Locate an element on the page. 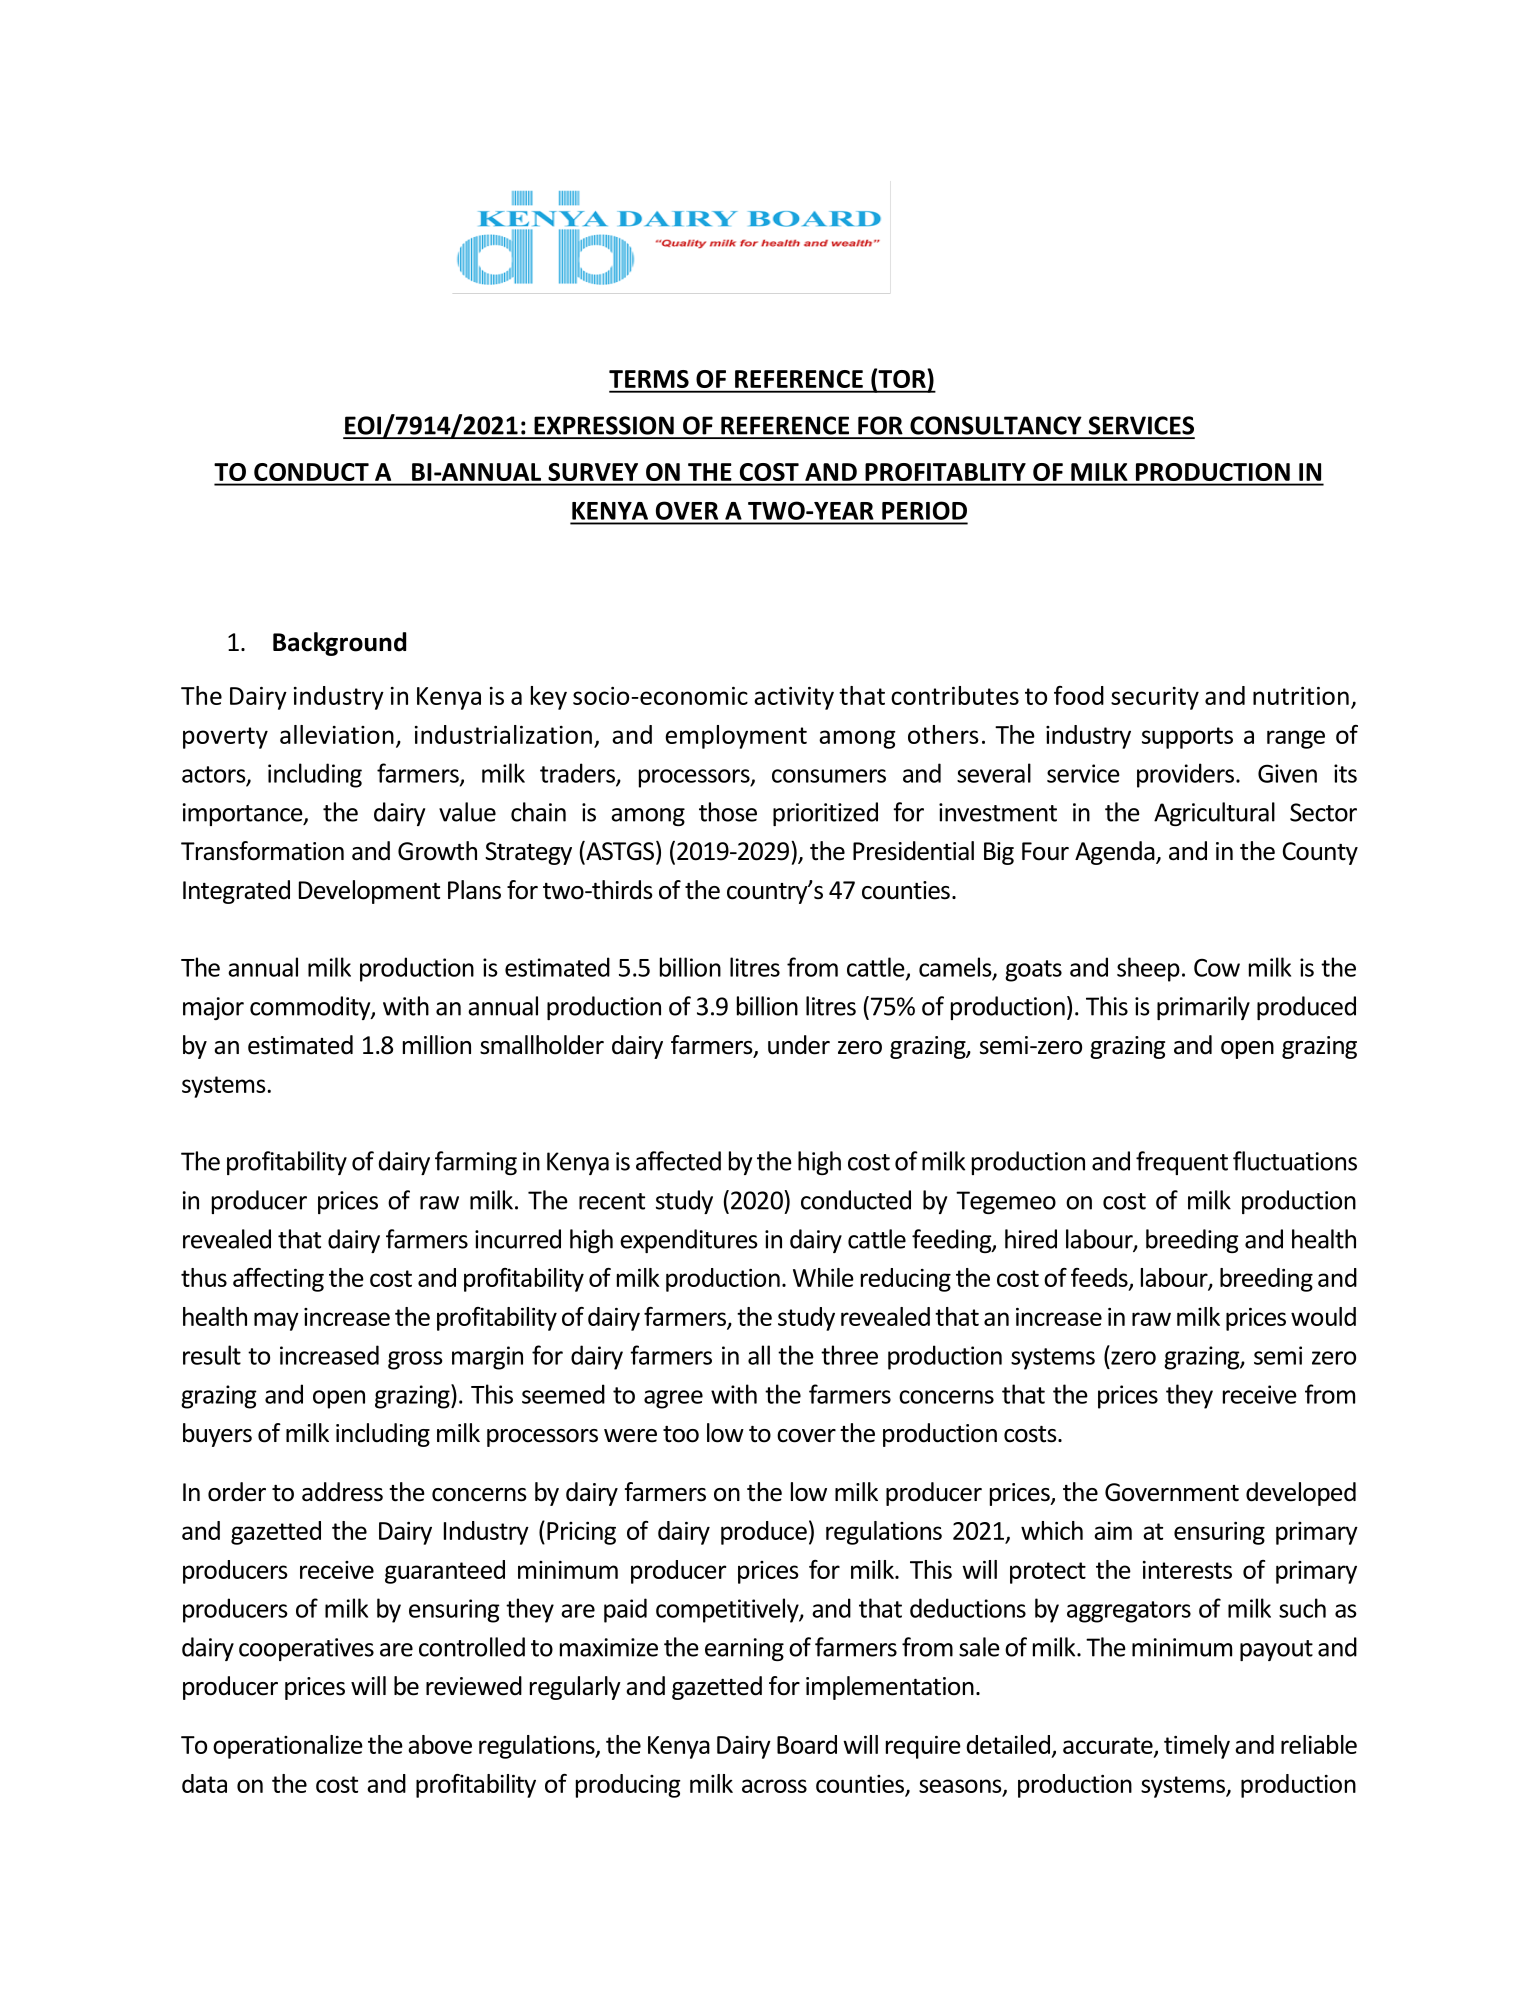 The image size is (1538, 1990). Background is located at coordinates (339, 644).
